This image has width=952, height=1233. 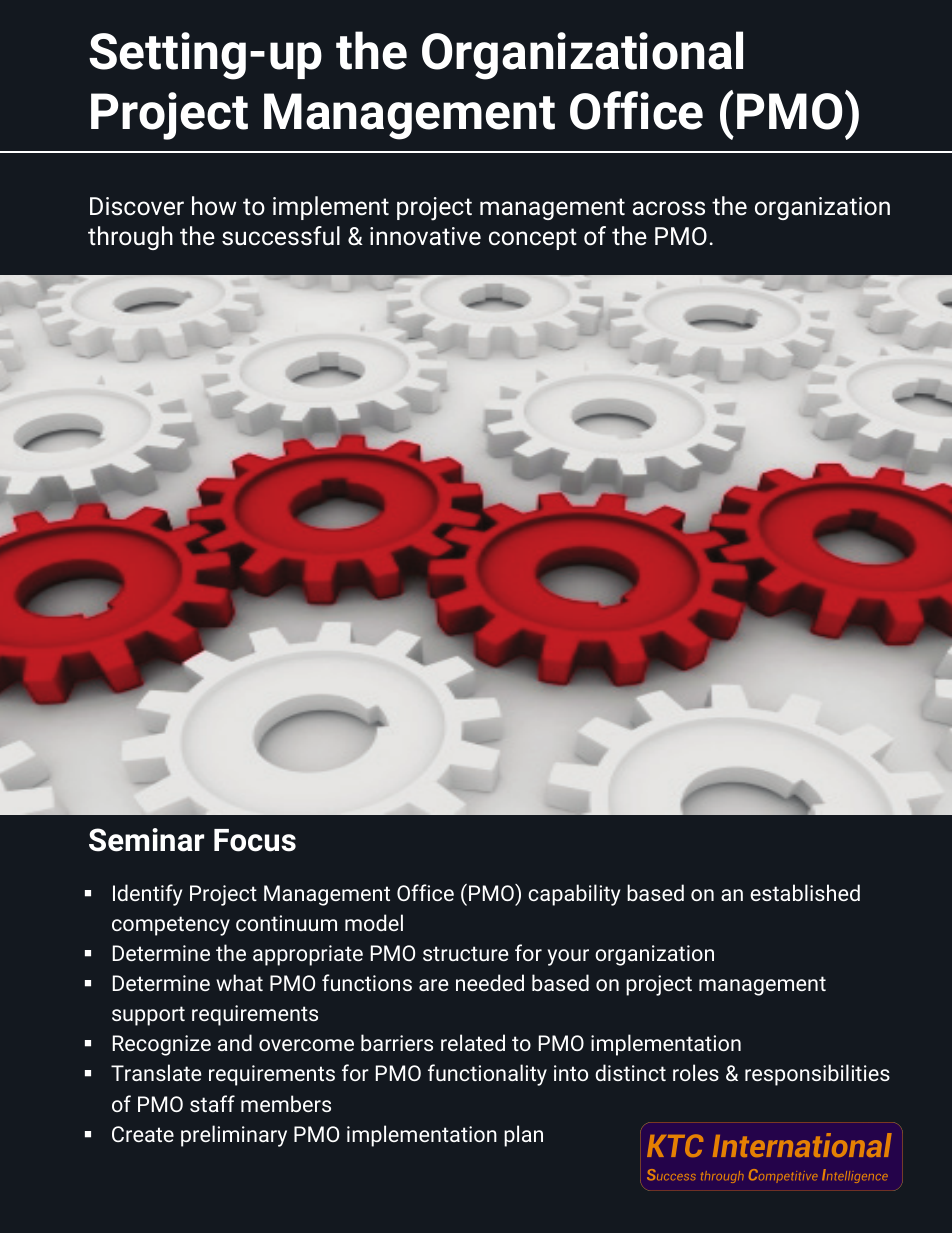 I want to click on functionality, so click(x=487, y=1075).
